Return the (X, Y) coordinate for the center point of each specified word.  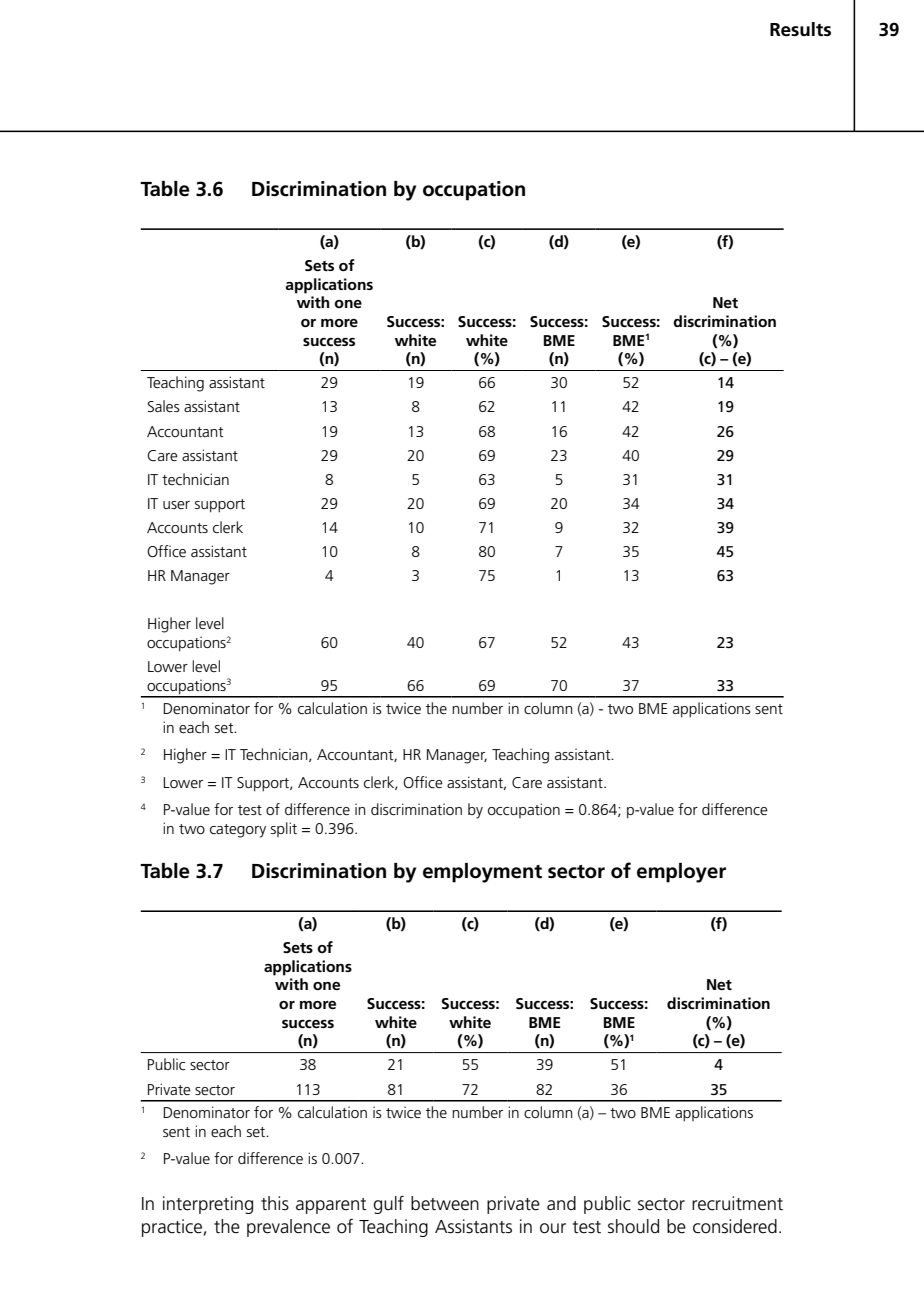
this (275, 1203)
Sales (164, 406)
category (238, 831)
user (176, 505)
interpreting (208, 1205)
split (284, 829)
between (445, 1203)
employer (681, 873)
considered (735, 1226)
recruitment (737, 1203)
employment (482, 873)
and (561, 1203)
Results (800, 29)
